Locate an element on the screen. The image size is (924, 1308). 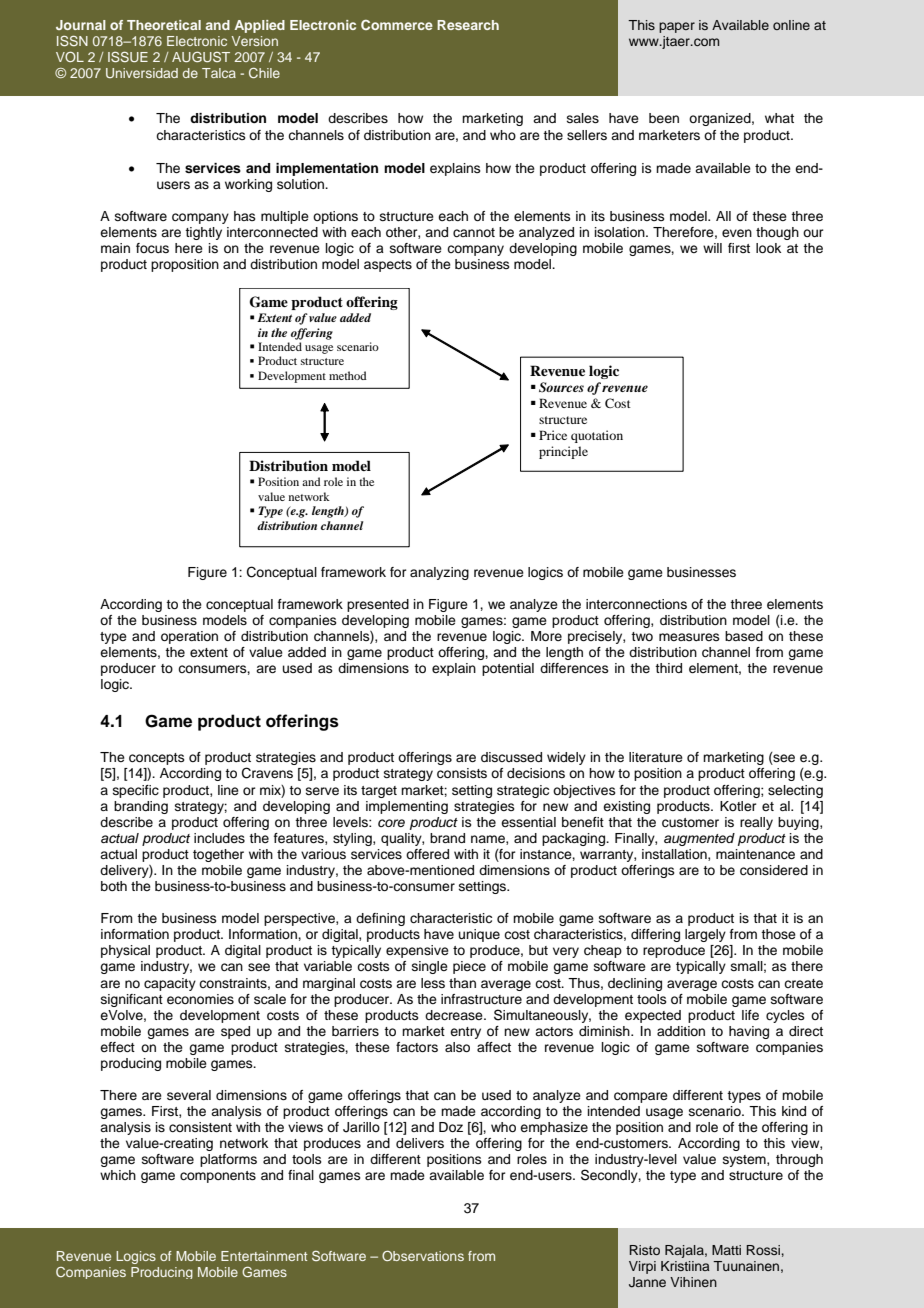
method is located at coordinates (348, 375).
